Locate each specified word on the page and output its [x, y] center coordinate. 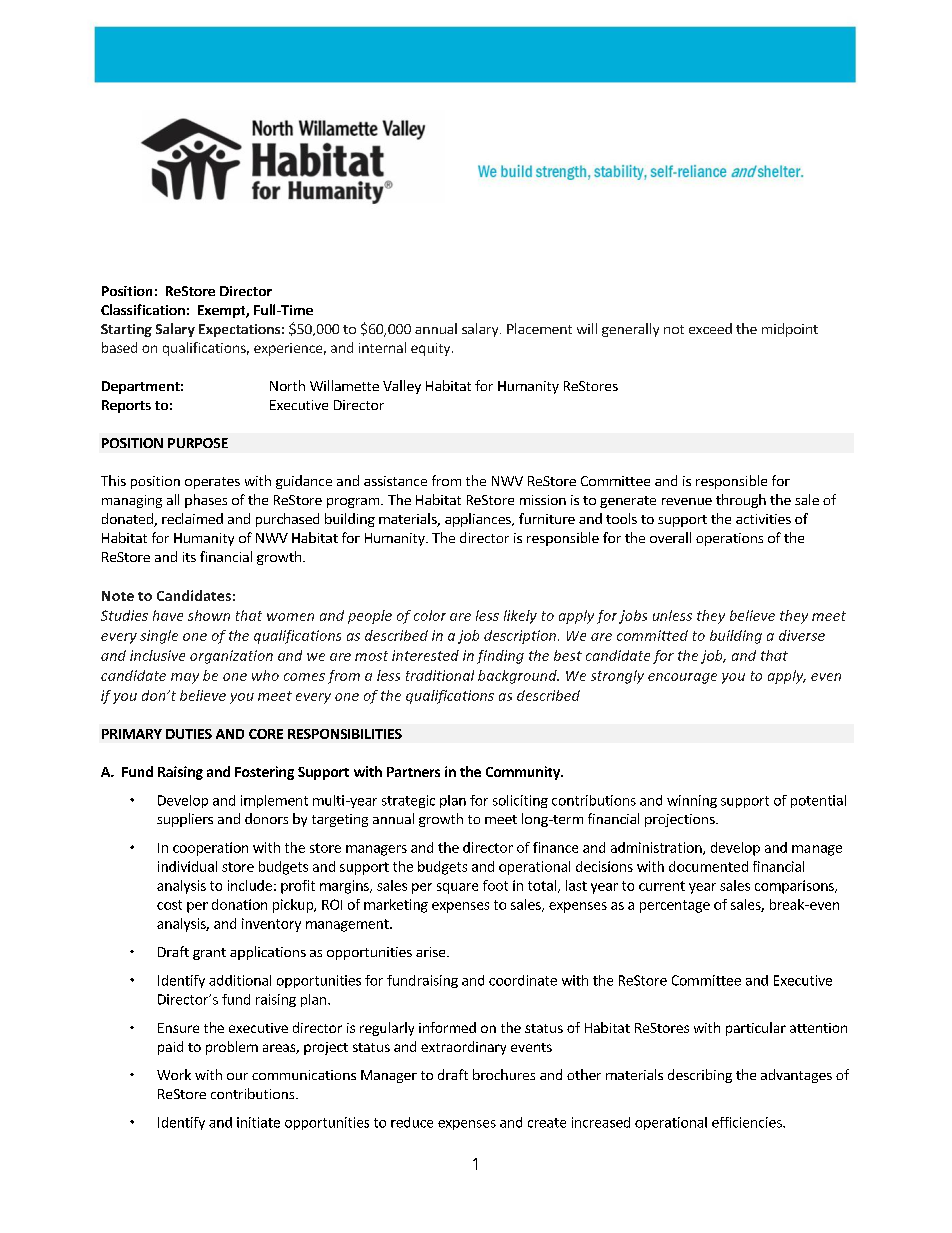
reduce [412, 1122]
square [457, 888]
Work [174, 1074]
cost [169, 905]
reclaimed [192, 518]
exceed [710, 328]
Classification [143, 309]
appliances [479, 520]
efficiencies [748, 1122]
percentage [675, 906]
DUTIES [189, 734]
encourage [682, 678]
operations [729, 539]
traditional [440, 675]
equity [432, 349]
